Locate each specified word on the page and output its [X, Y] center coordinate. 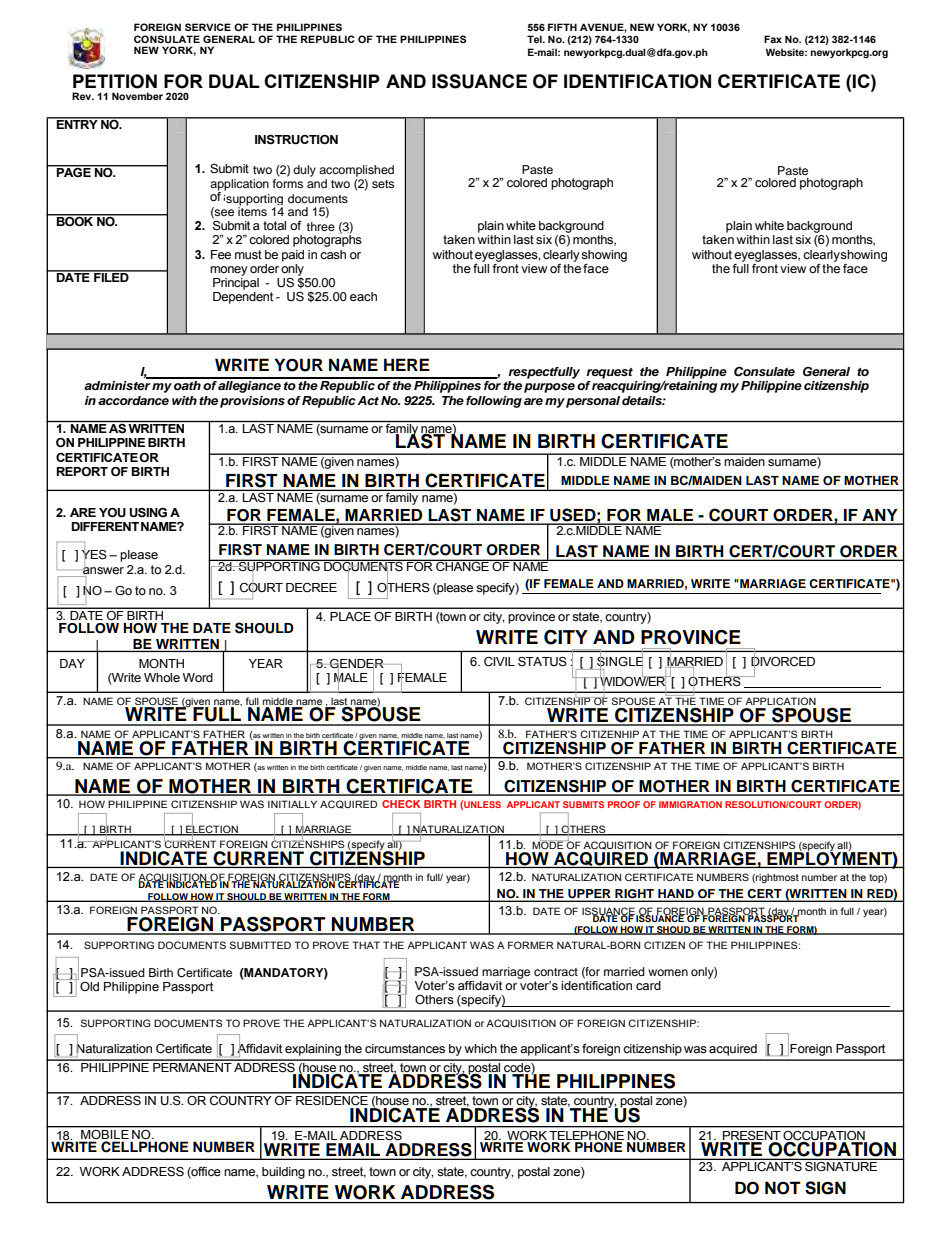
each [363, 297]
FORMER [531, 945]
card [648, 986]
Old [88, 985]
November [137, 96]
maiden [745, 460]
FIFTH [562, 27]
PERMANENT [192, 1066]
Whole [162, 678]
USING [148, 513]
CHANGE [462, 565]
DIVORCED [783, 661]
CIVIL [499, 662]
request [609, 373]
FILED [111, 276]
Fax [773, 39]
